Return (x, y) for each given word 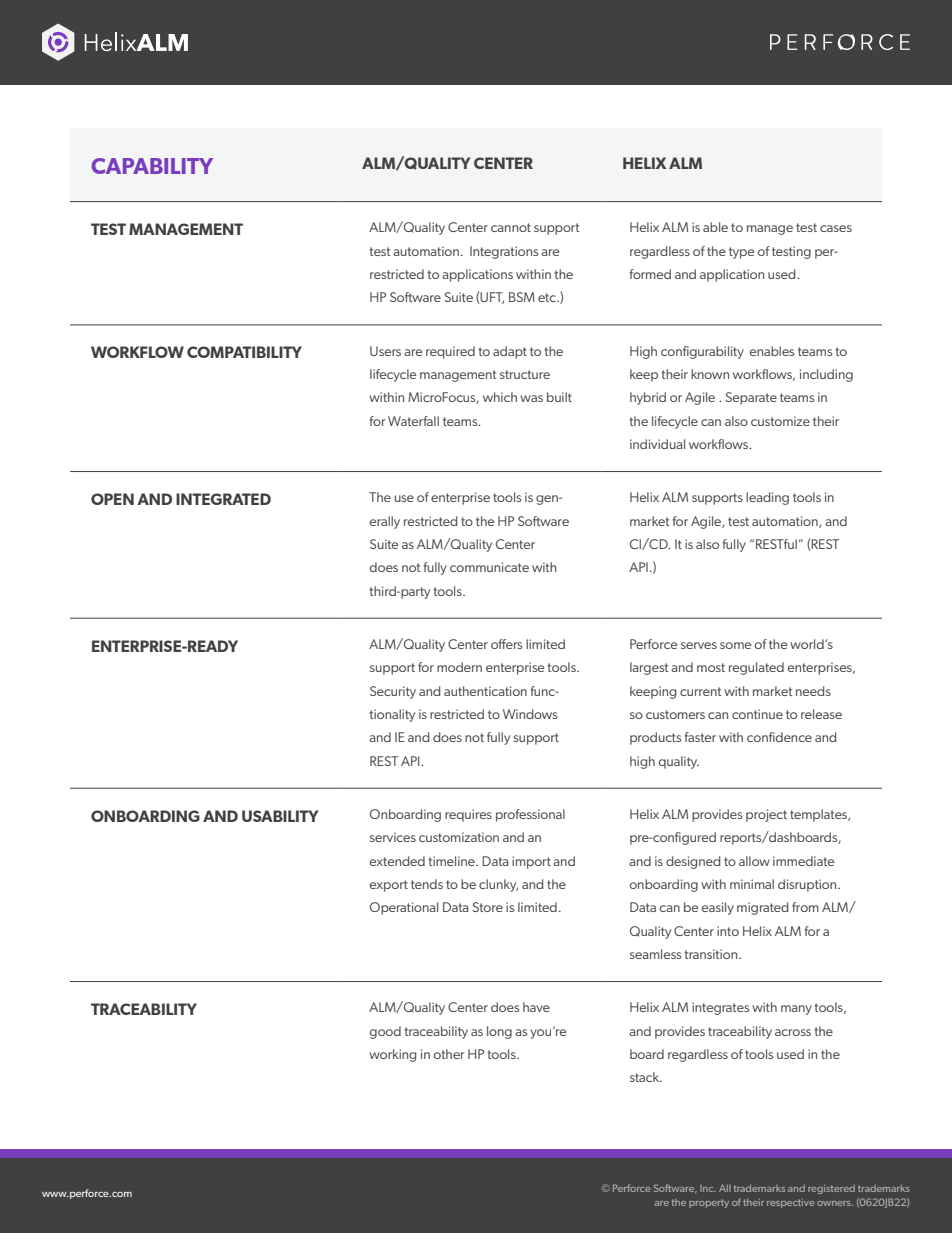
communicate (489, 567)
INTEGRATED (223, 499)
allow (754, 861)
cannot (511, 227)
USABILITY (280, 816)
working (392, 1055)
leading (767, 498)
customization (459, 837)
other (449, 1054)
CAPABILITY (152, 166)
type (741, 253)
